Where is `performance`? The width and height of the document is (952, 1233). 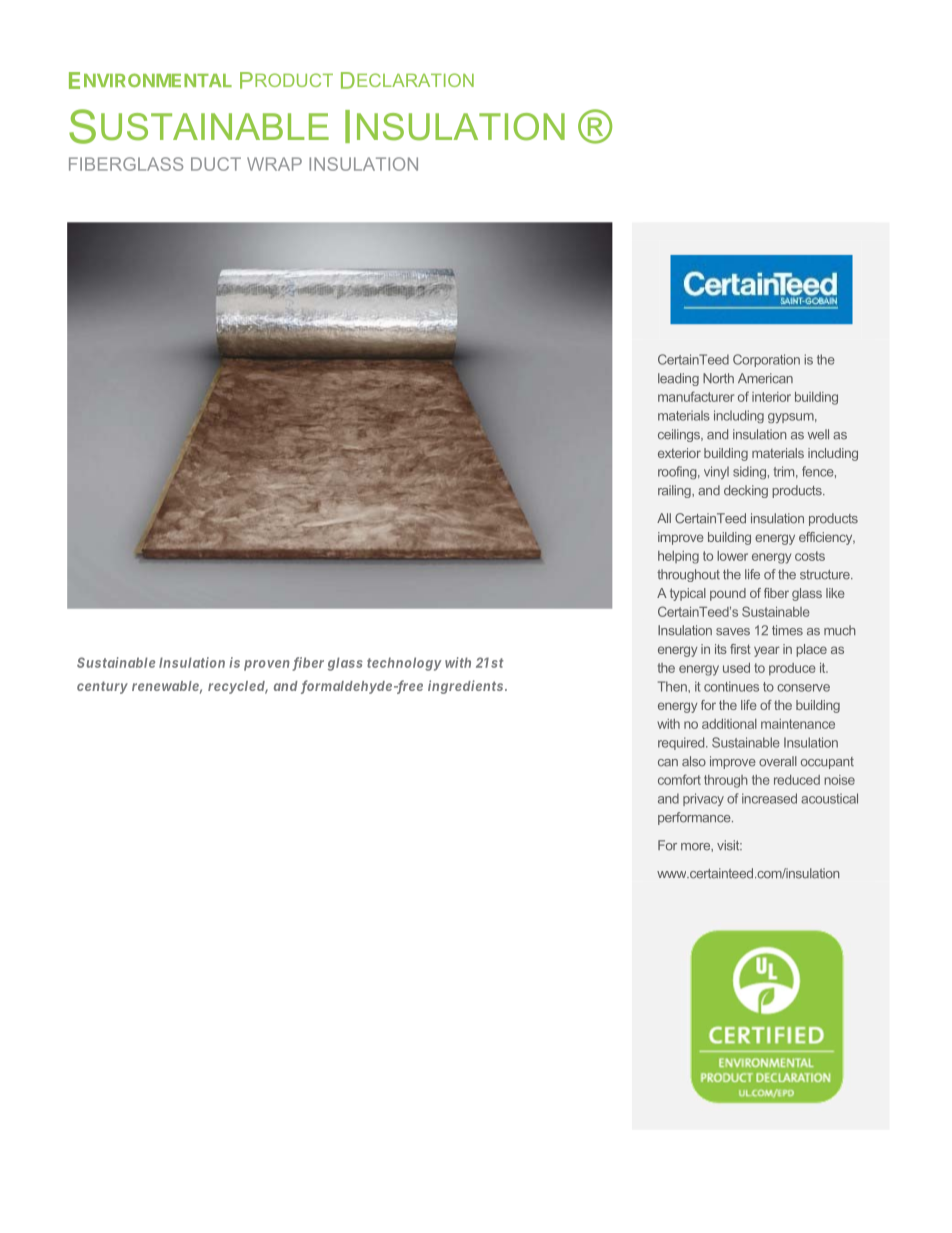 performance is located at coordinates (695, 818).
